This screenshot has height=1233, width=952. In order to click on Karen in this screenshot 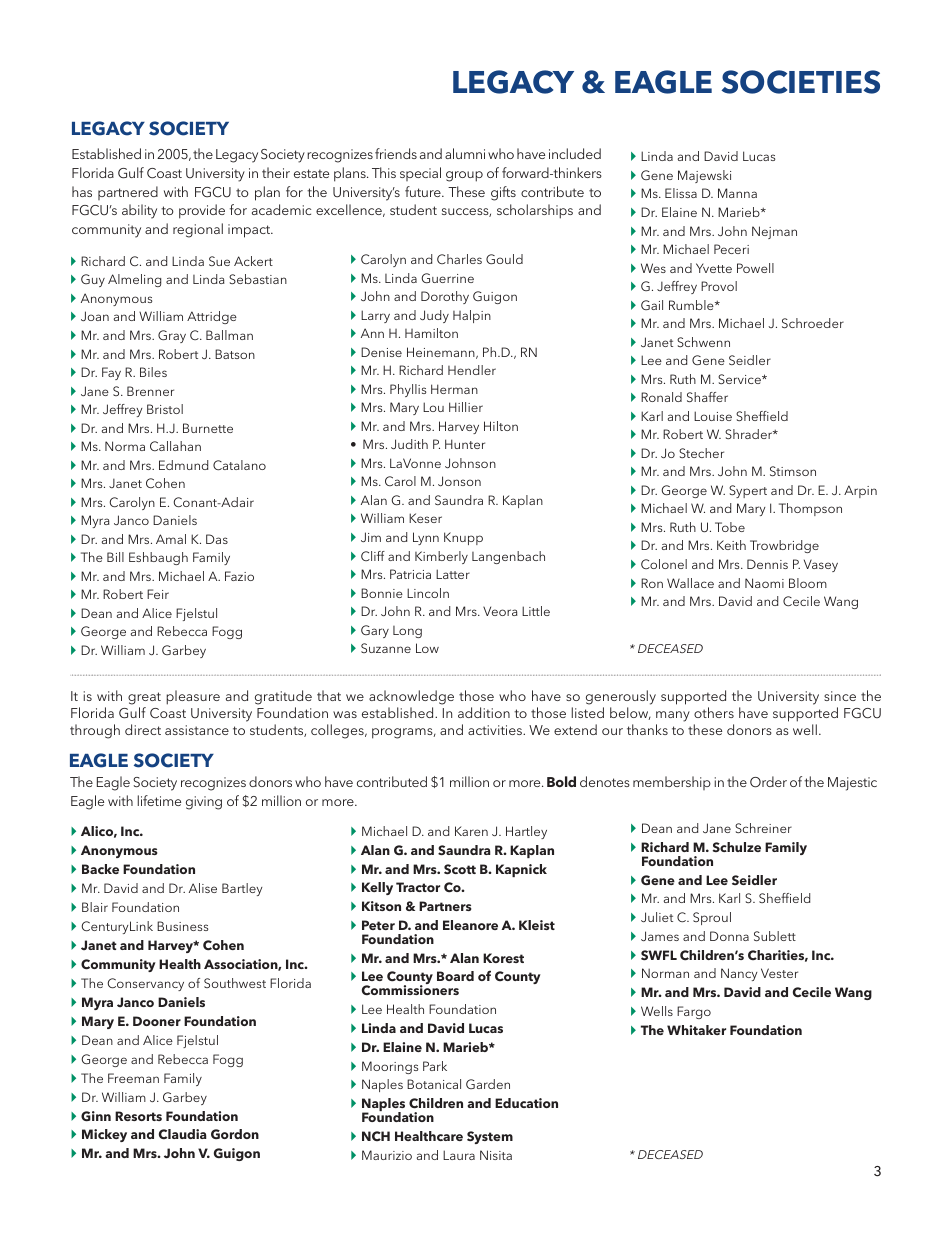, I will do `click(471, 831)`.
